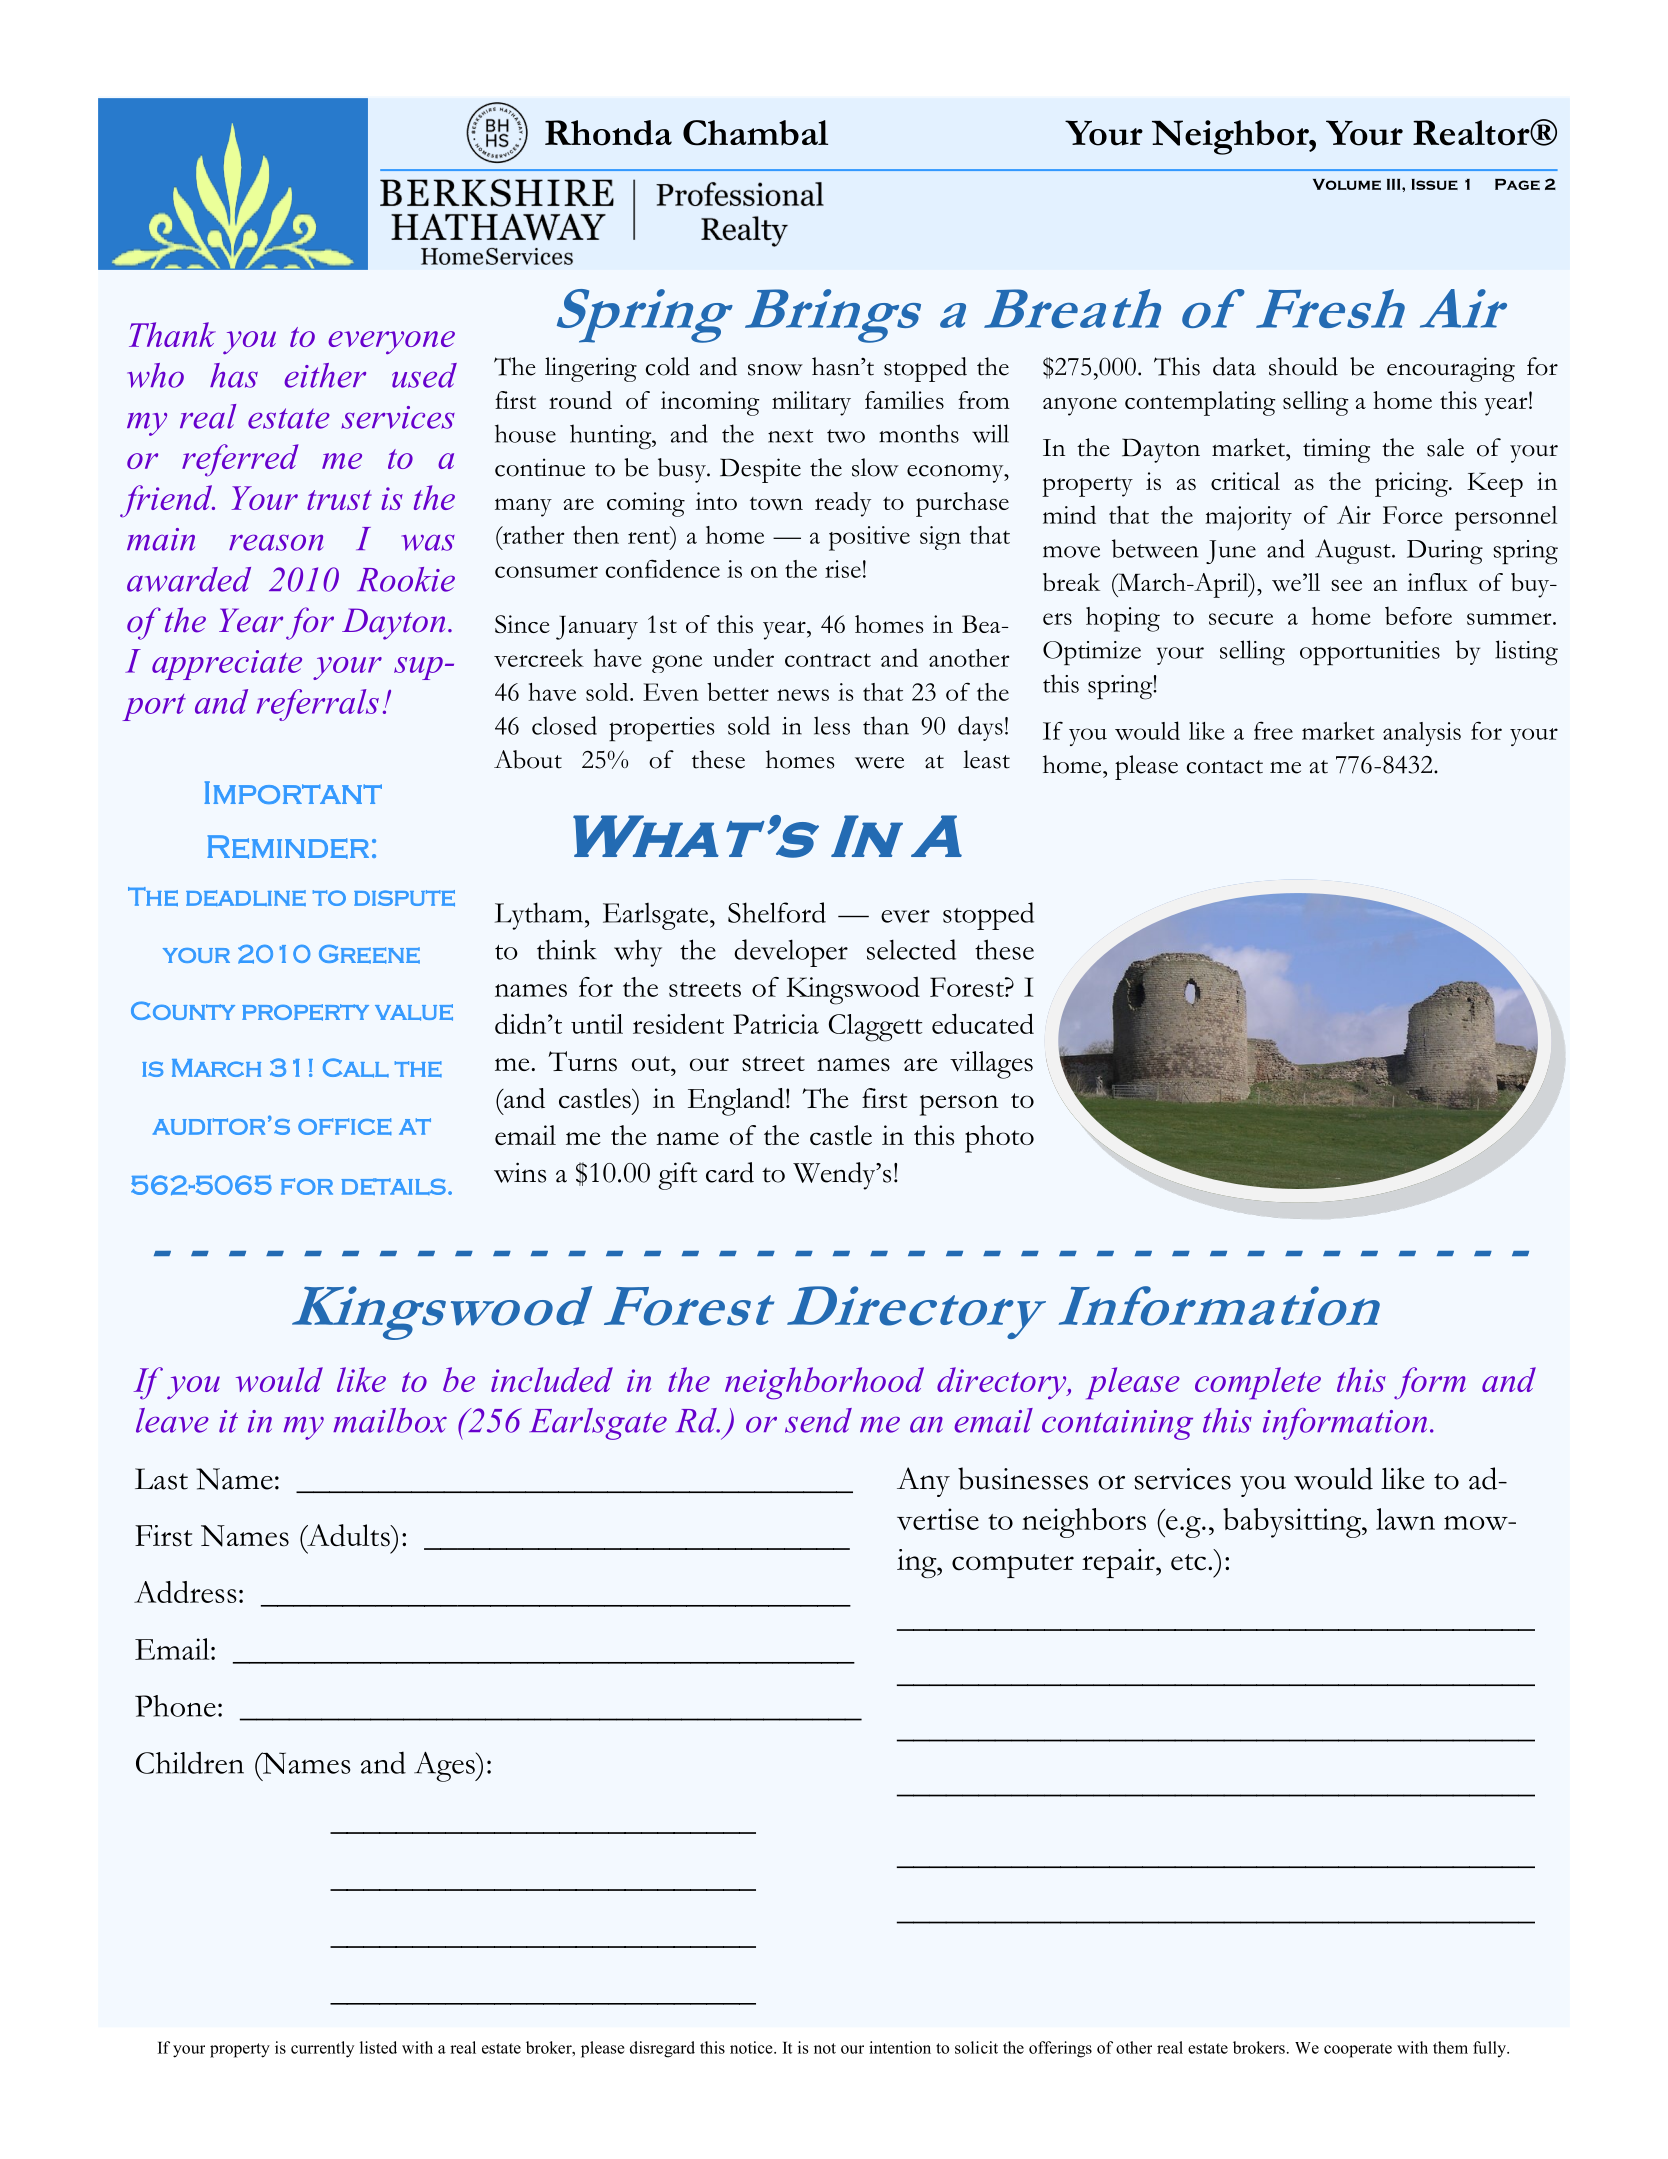  What do you see at coordinates (818, 1420) in the screenshot?
I see `send` at bounding box center [818, 1420].
